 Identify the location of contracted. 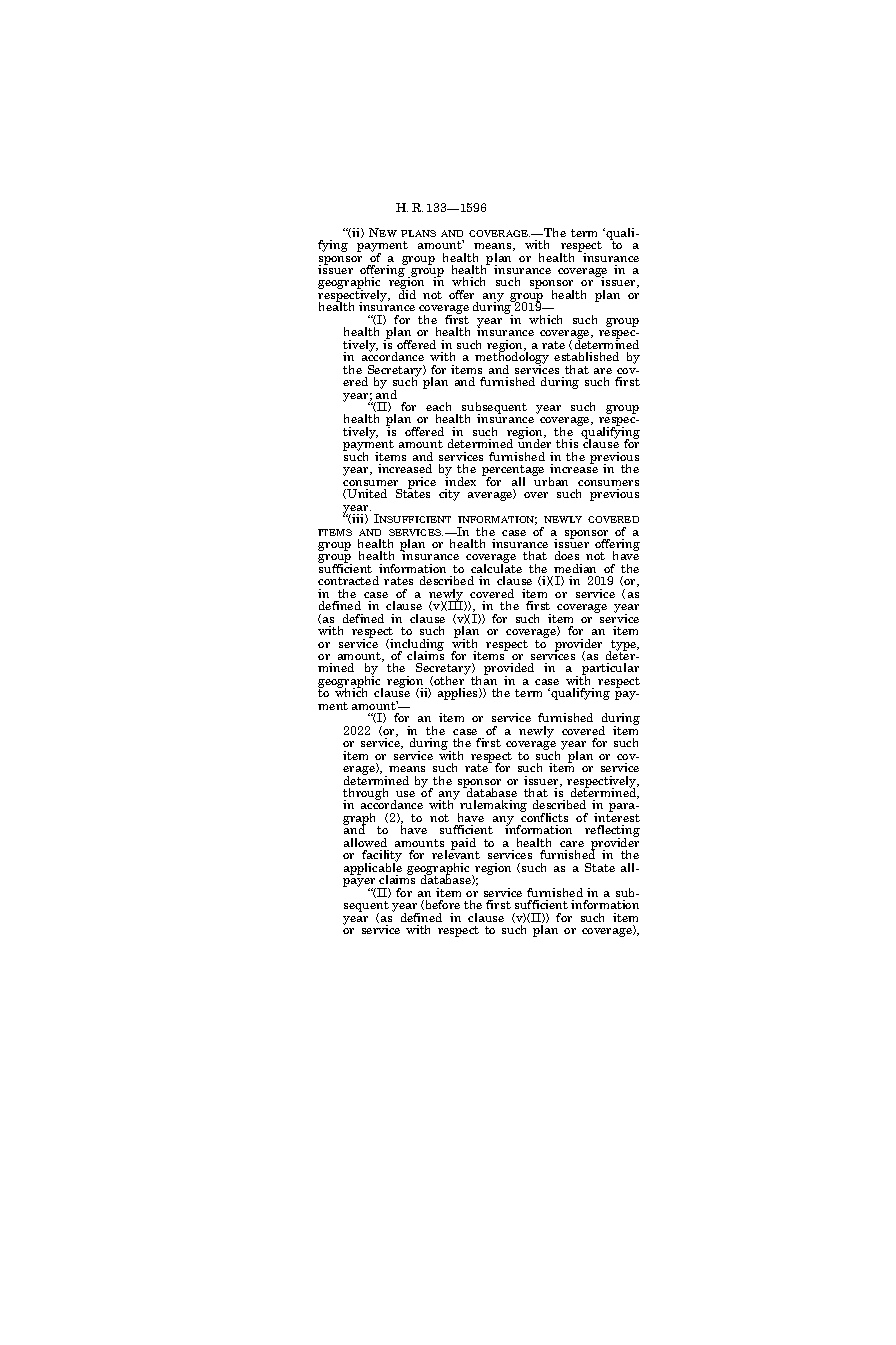
(348, 580).
